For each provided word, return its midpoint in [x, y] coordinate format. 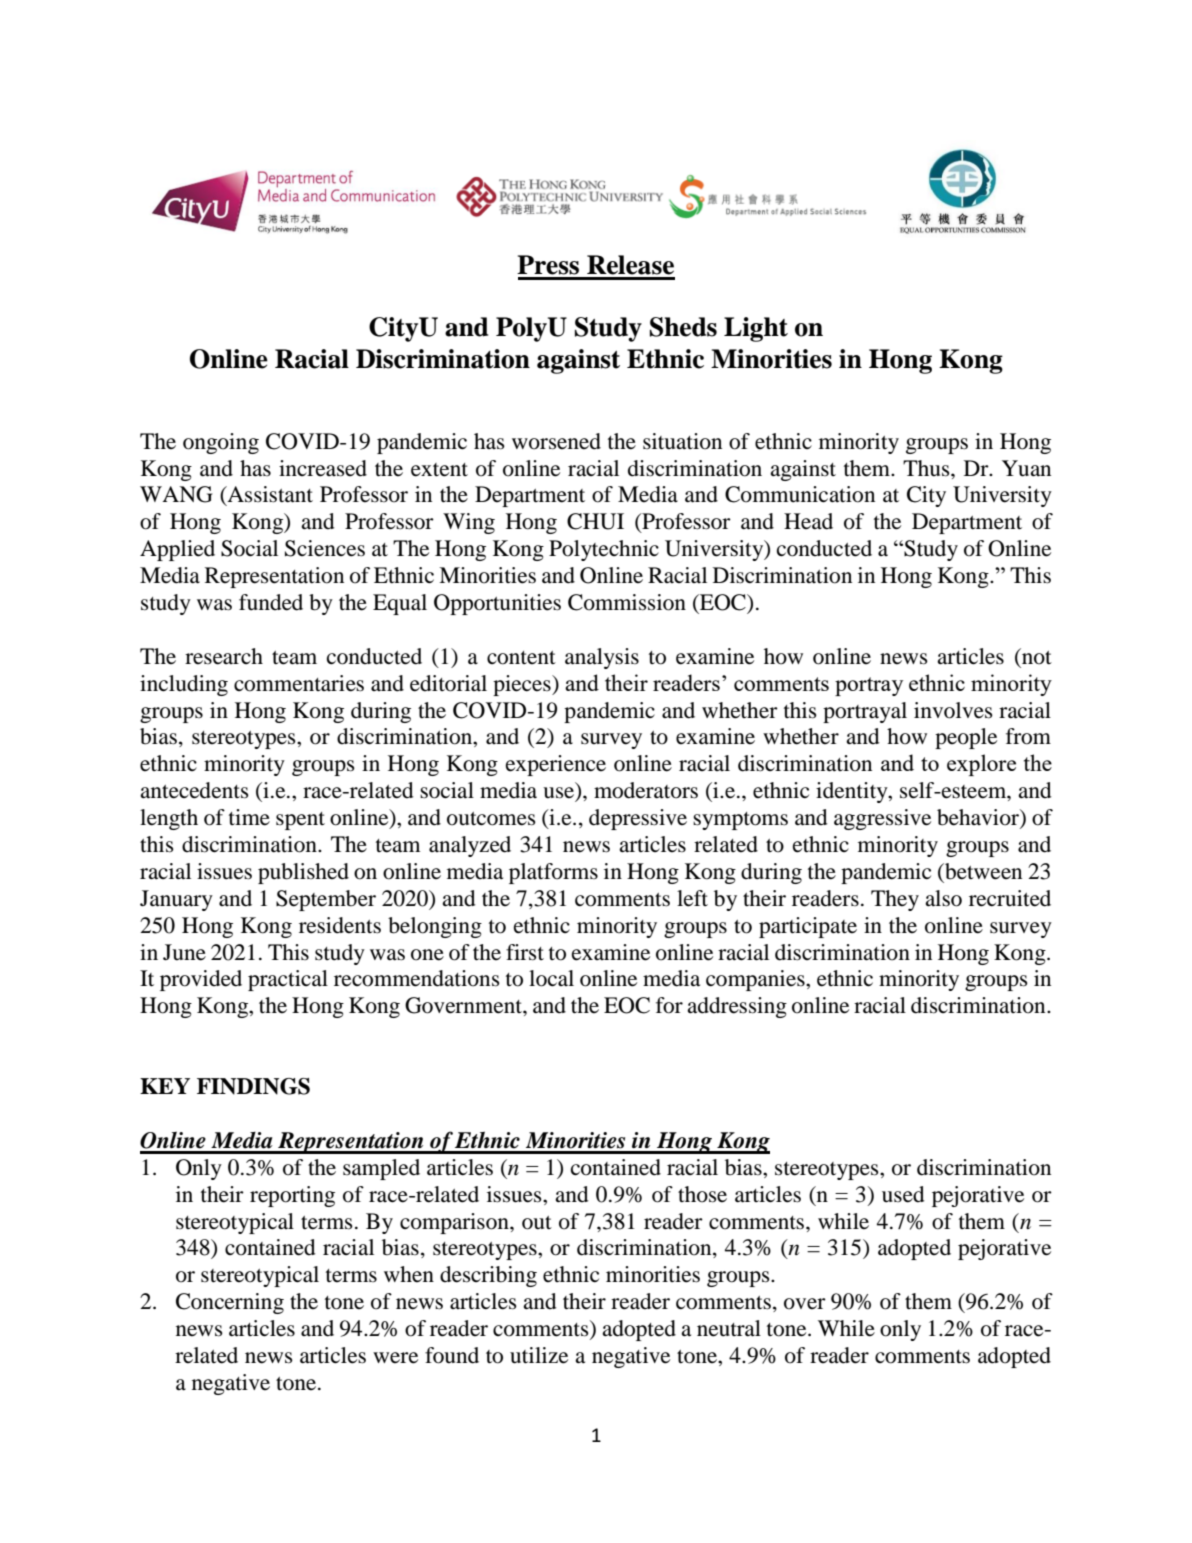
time [249, 817]
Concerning [230, 1303]
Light [756, 329]
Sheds [683, 327]
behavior [979, 818]
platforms [553, 873]
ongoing [221, 443]
